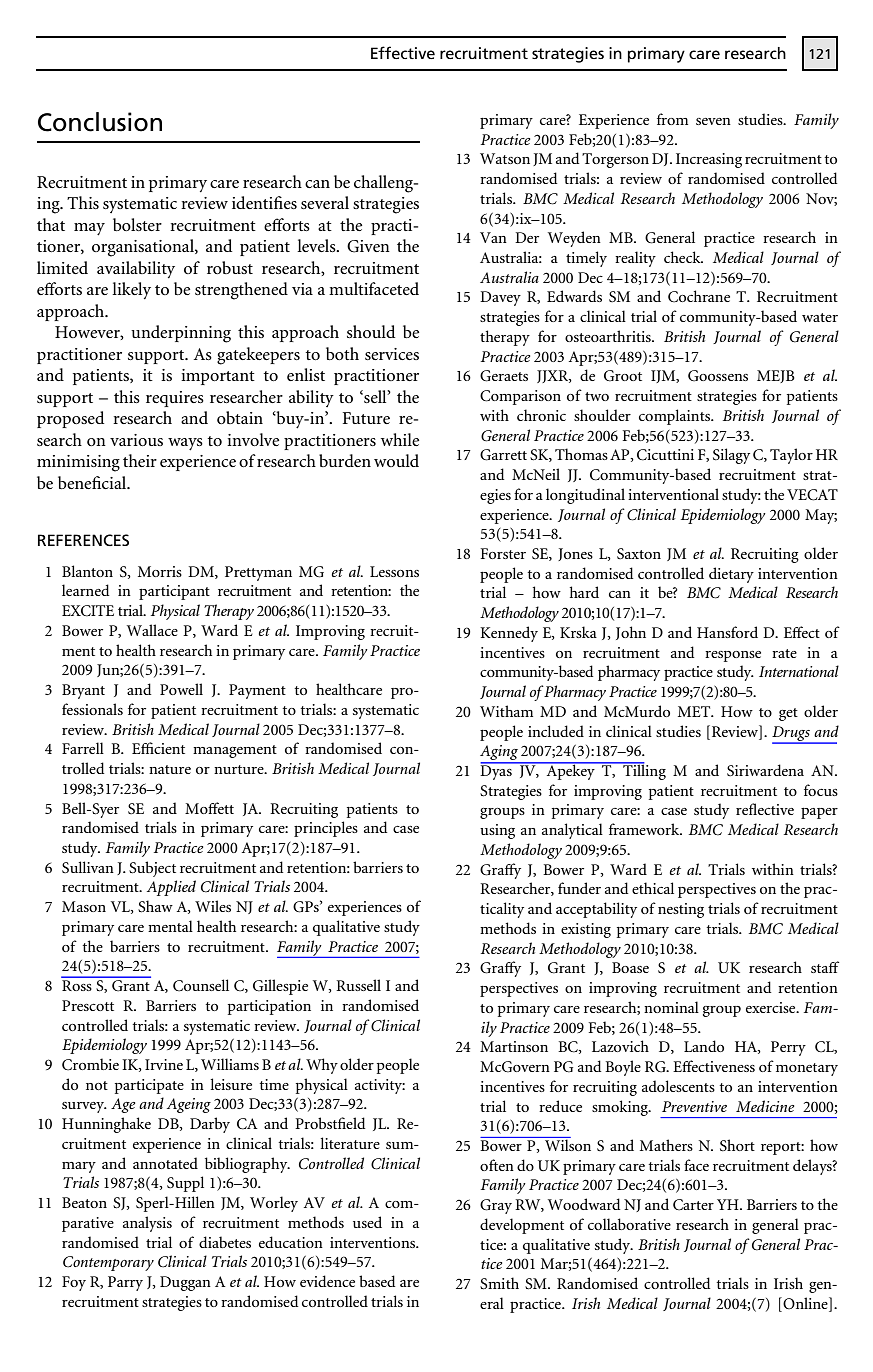 Image resolution: width=873 pixels, height=1372 pixels. Describe the element at coordinates (125, 1283) in the document. I see `Parry` at that location.
